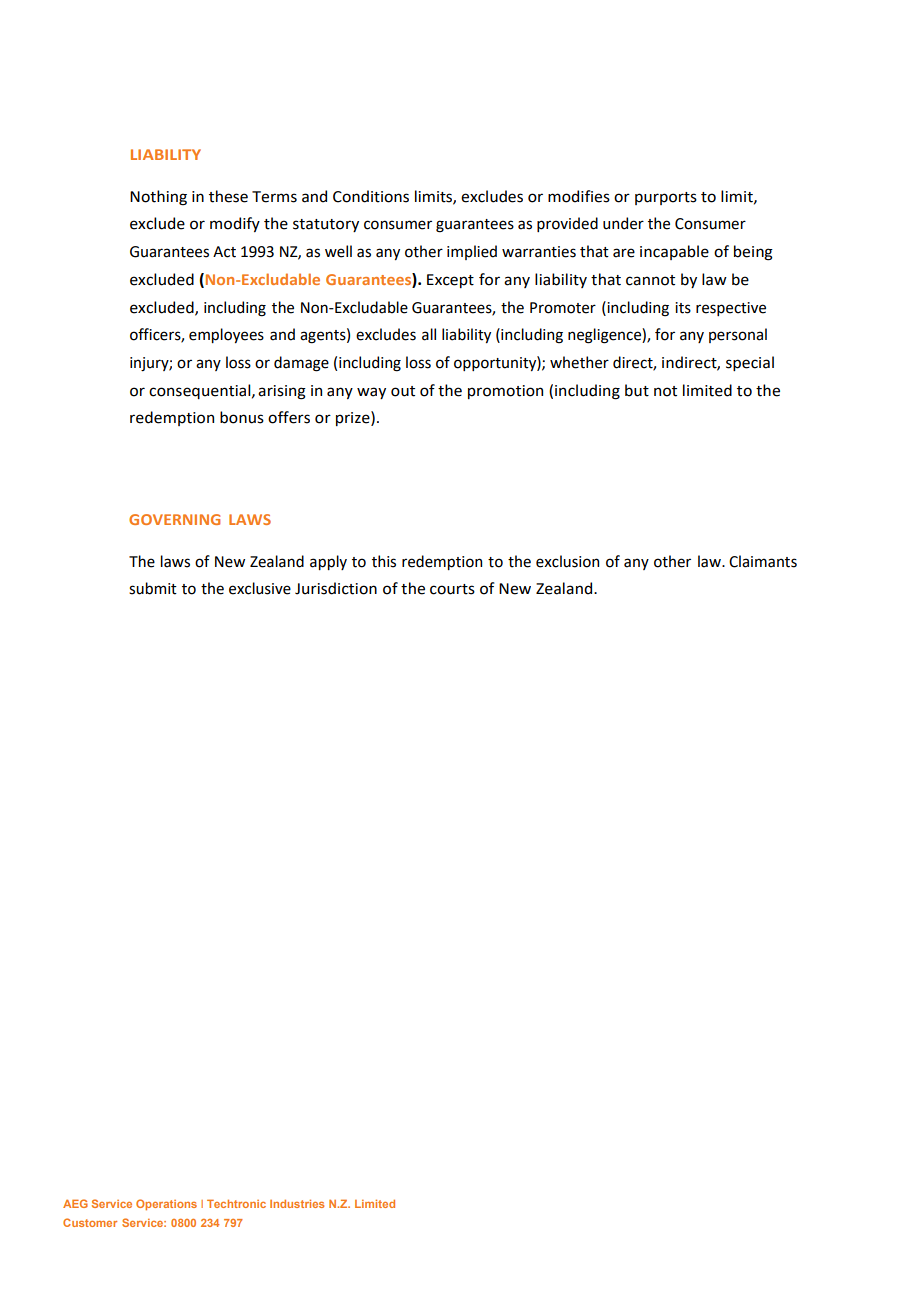 This screenshot has width=924, height=1308. Describe the element at coordinates (472, 252) in the screenshot. I see `implied` at that location.
